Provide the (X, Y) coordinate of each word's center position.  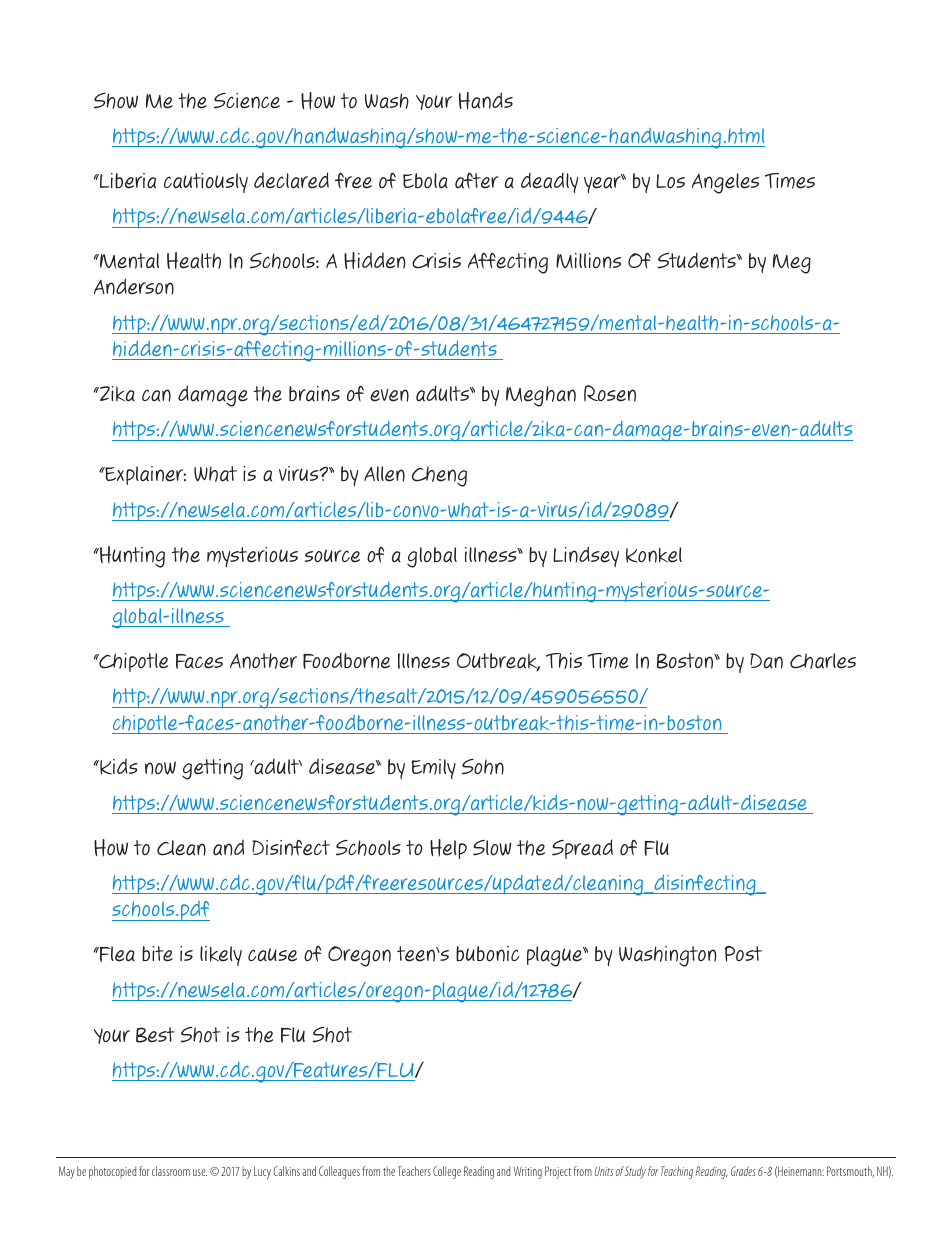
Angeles (725, 183)
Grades (743, 1171)
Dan (766, 661)
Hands (486, 101)
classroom (171, 1171)
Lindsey (586, 556)
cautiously (206, 183)
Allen (384, 474)
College (447, 1172)
